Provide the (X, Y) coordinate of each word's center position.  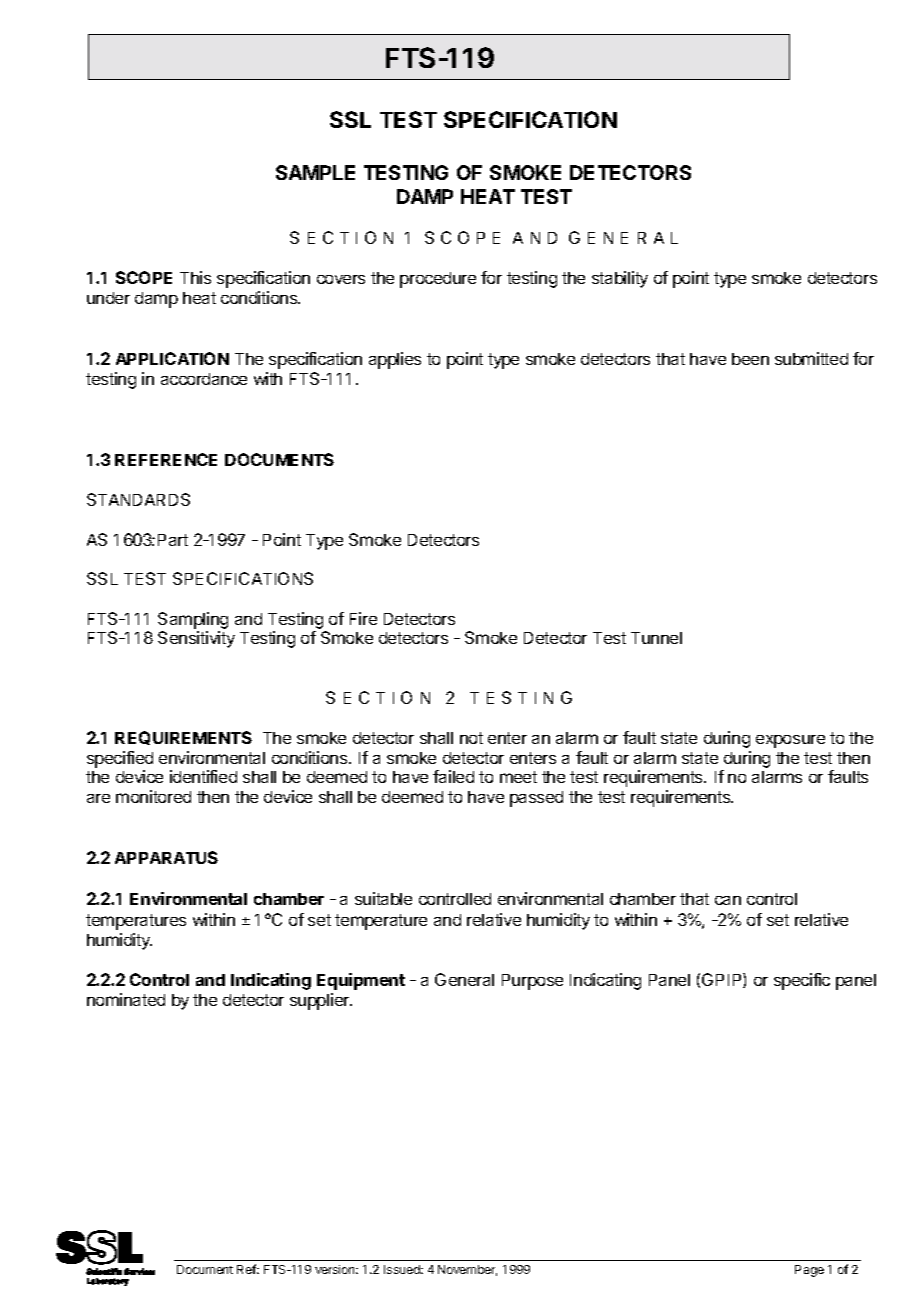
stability (620, 279)
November (467, 1270)
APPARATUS (166, 857)
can (728, 900)
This (195, 277)
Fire (363, 618)
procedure (438, 280)
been (750, 359)
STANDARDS (138, 499)
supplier (321, 1001)
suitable (383, 898)
